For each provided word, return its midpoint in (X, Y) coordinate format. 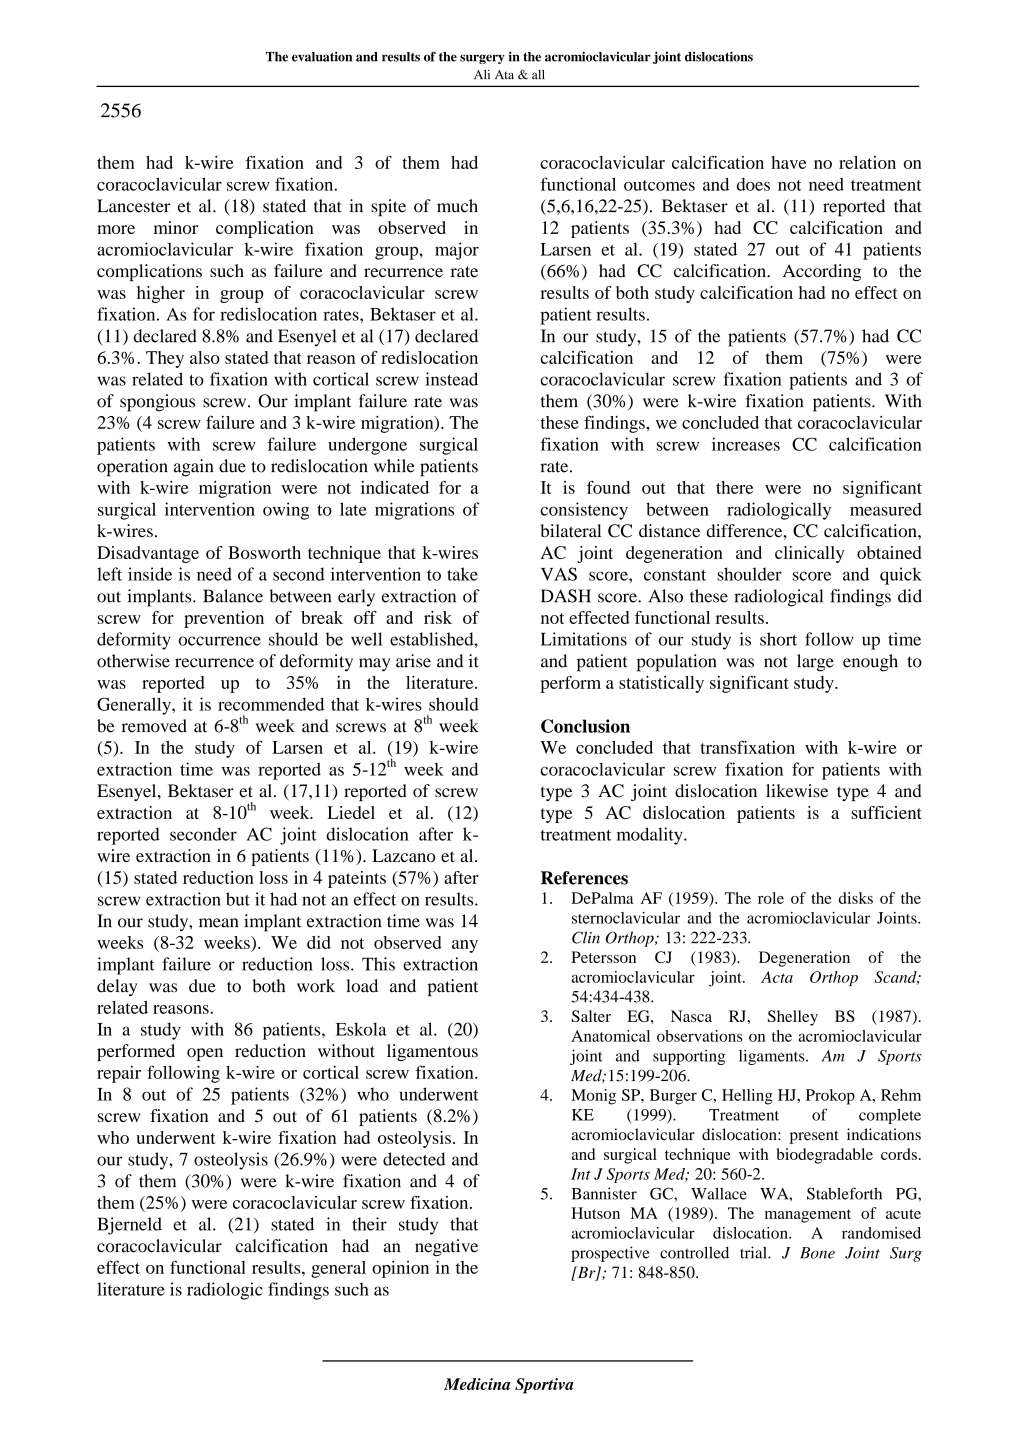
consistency (584, 511)
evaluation (322, 56)
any (465, 946)
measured (886, 509)
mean (218, 923)
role (771, 898)
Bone (817, 1253)
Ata (504, 75)
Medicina (477, 1384)
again (193, 468)
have (788, 162)
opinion (400, 1269)
